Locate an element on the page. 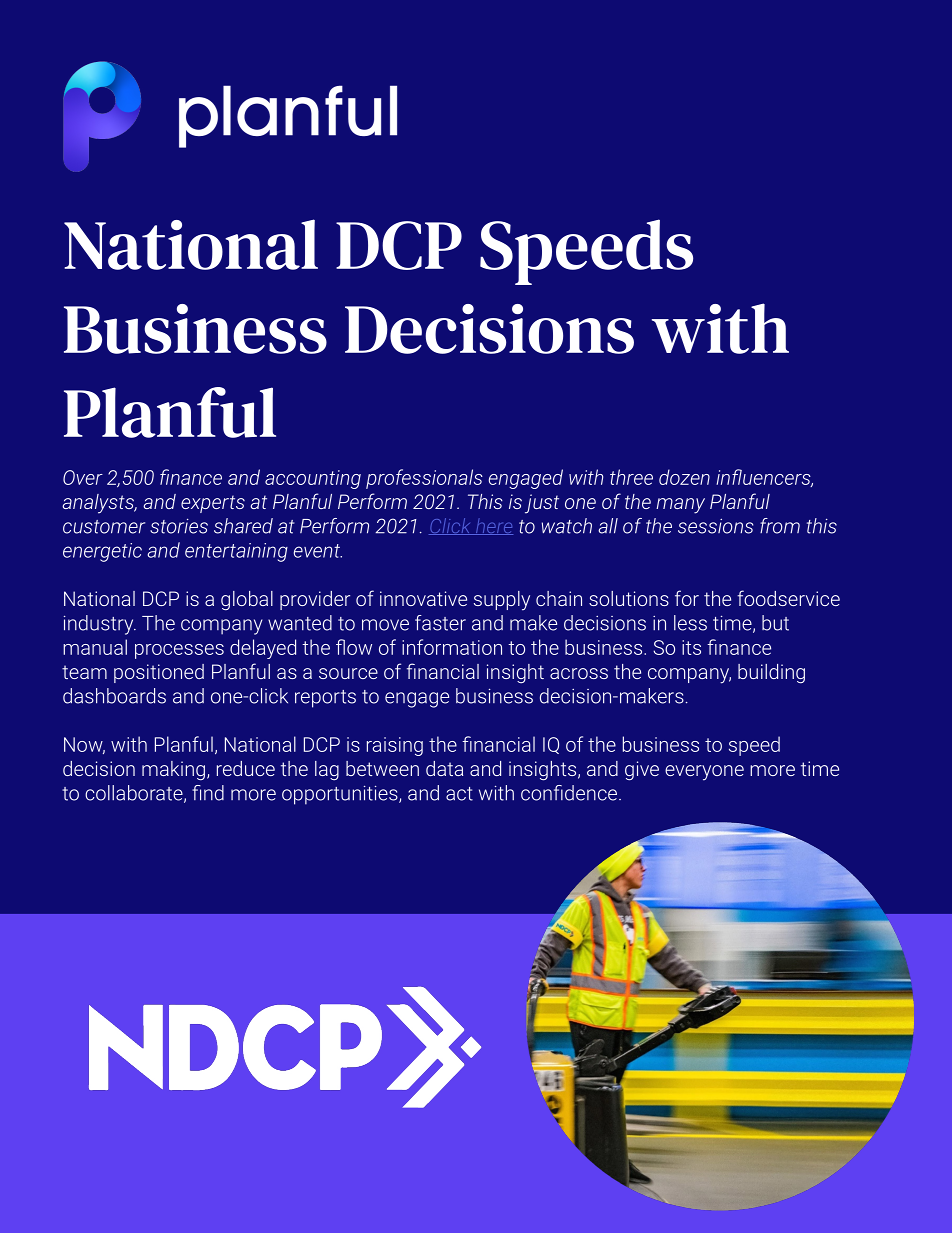 The width and height of the document is (952, 1233). professionals is located at coordinates (424, 479).
